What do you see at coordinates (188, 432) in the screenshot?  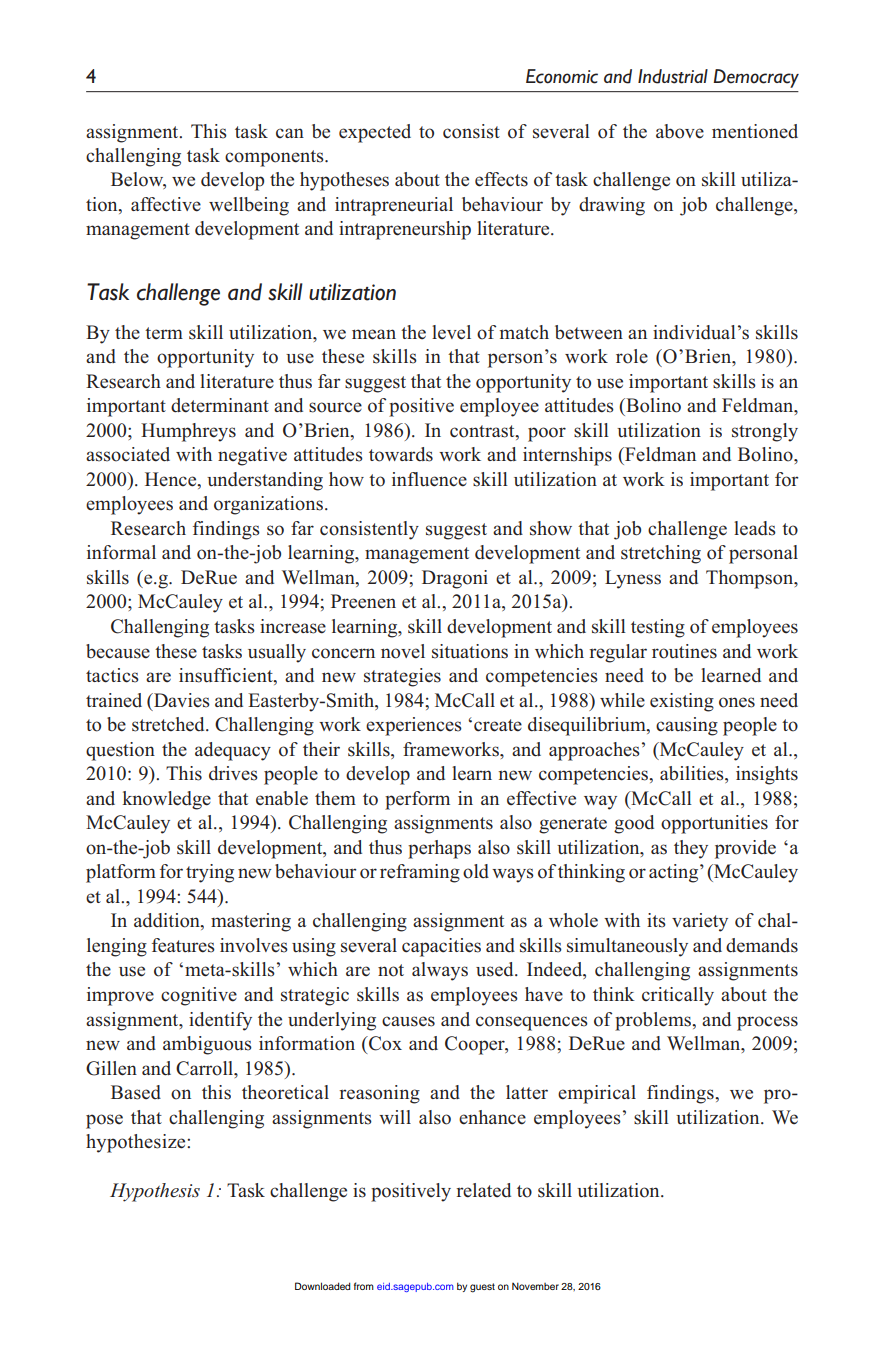 I see `Humphreys` at bounding box center [188, 432].
